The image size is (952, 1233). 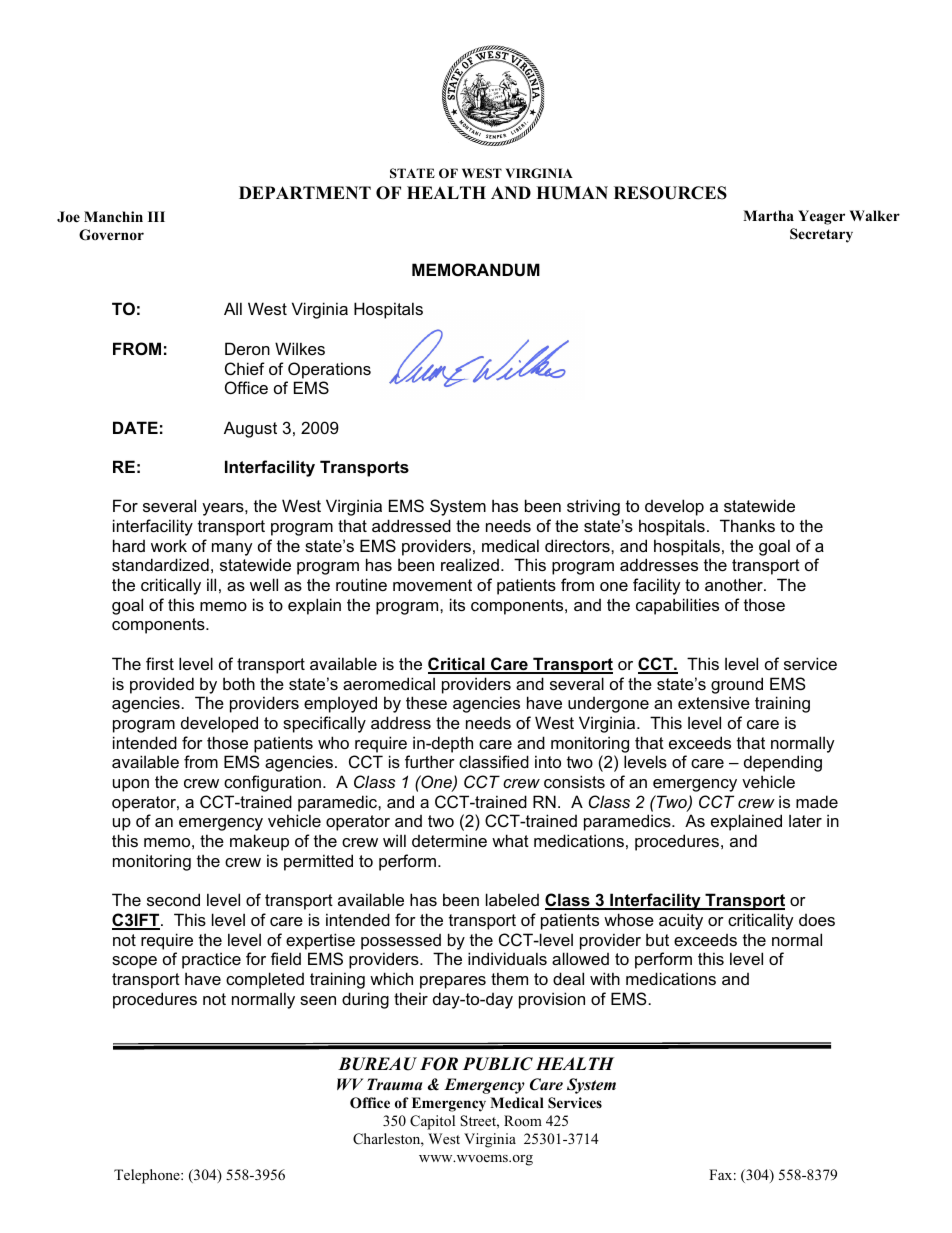 I want to click on work, so click(x=169, y=545).
